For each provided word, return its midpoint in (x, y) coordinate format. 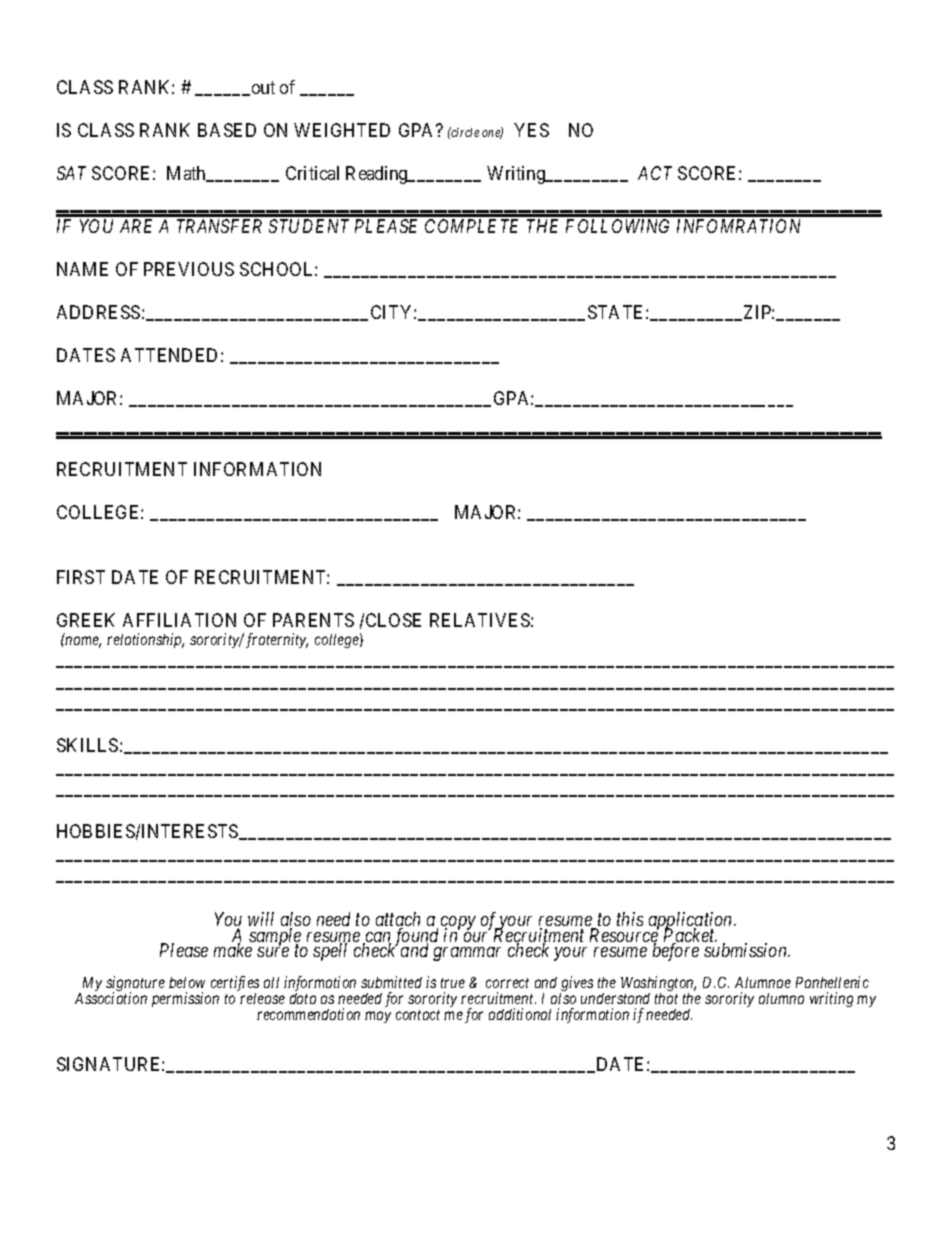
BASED (227, 130)
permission (185, 999)
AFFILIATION (179, 620)
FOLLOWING (617, 226)
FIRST (81, 577)
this (630, 919)
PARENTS (313, 620)
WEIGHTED (342, 130)
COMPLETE (471, 226)
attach (398, 920)
